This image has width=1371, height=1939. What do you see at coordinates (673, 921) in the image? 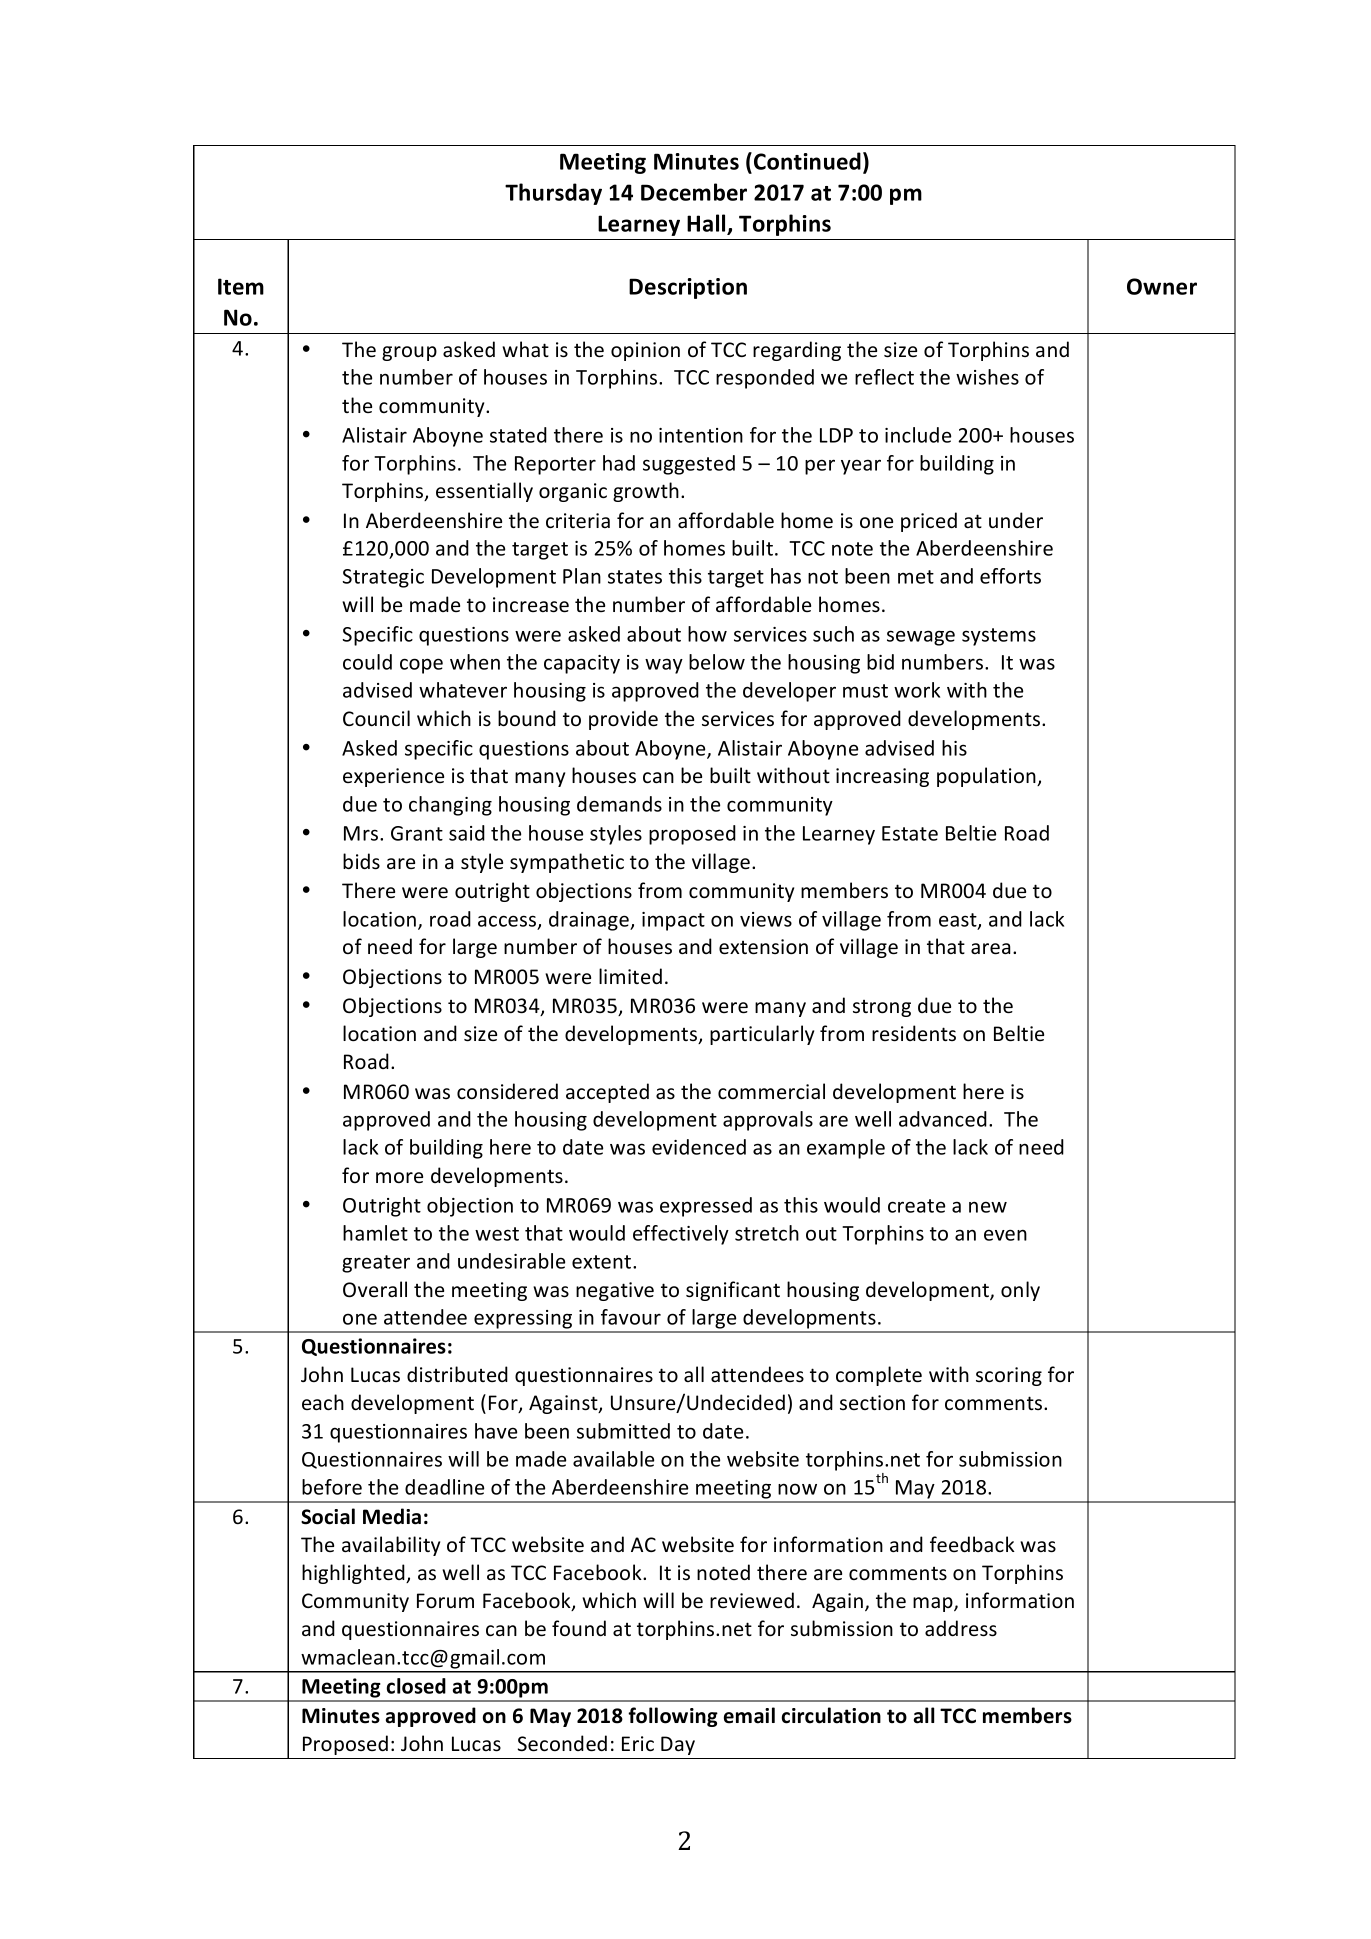
I see `impact` at bounding box center [673, 921].
